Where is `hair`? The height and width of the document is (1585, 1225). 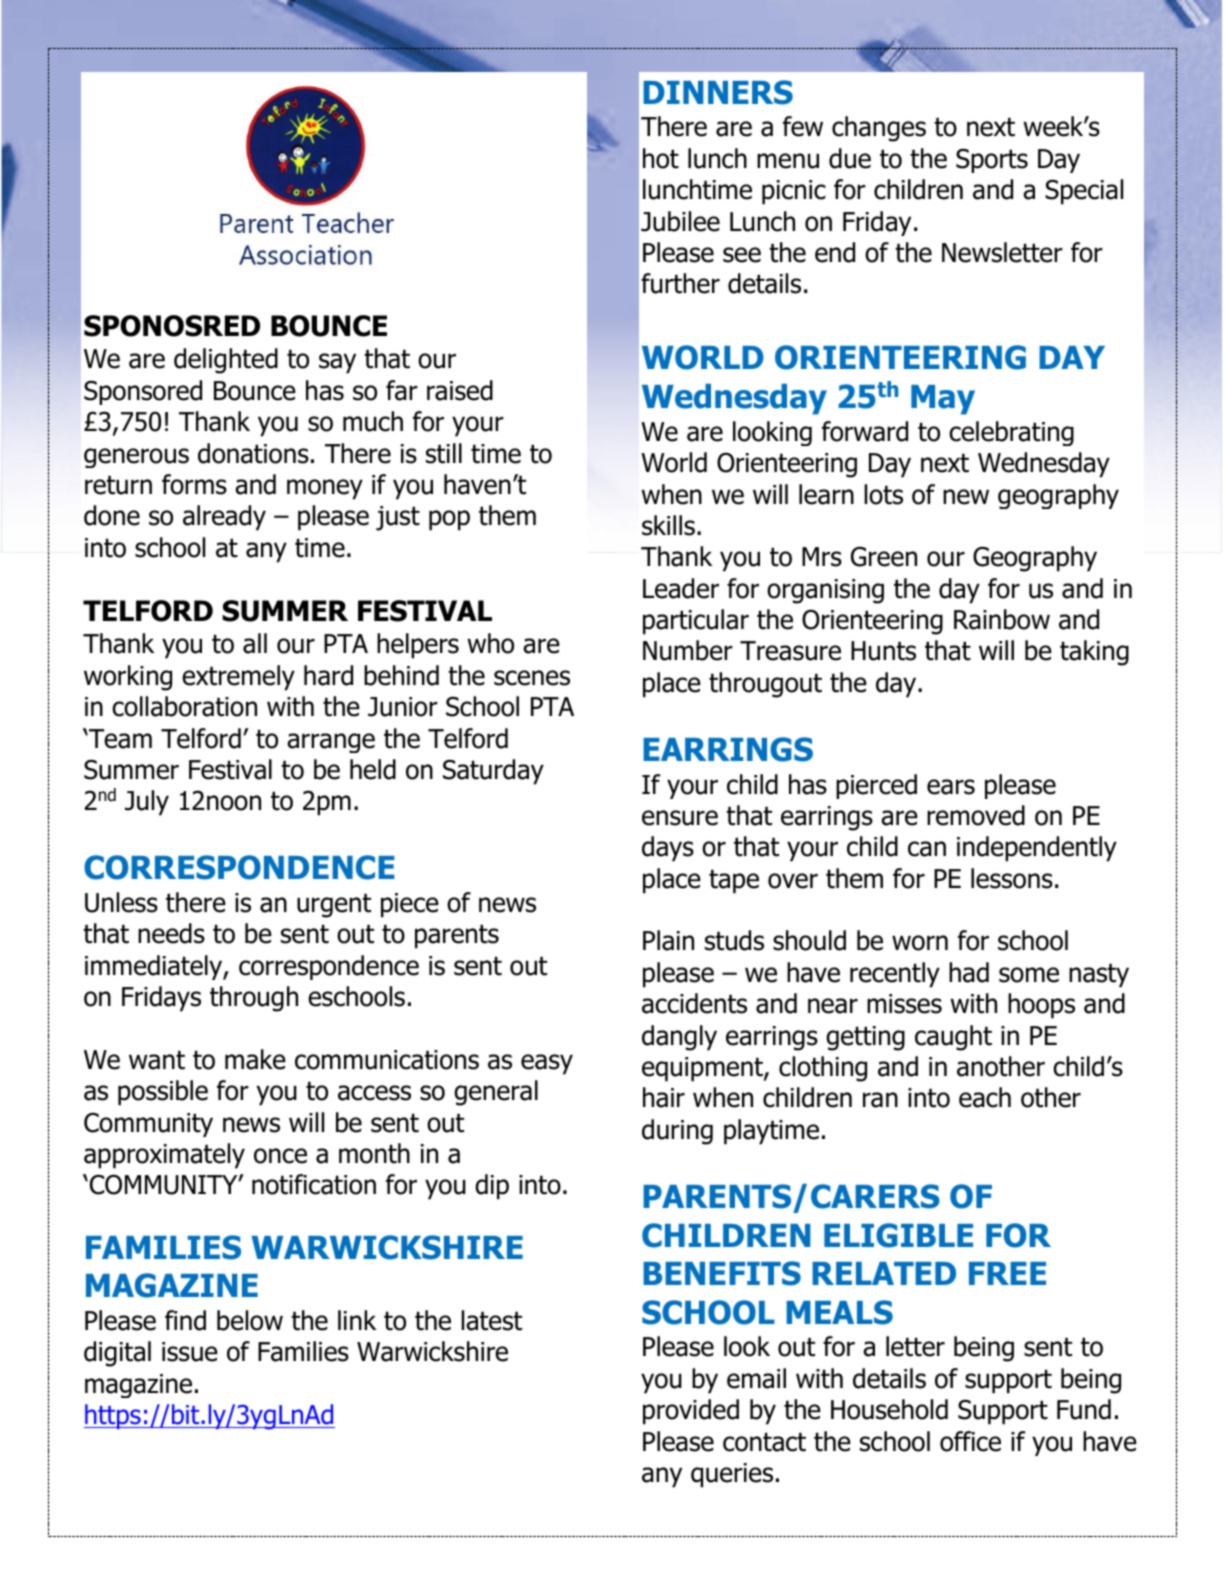
hair is located at coordinates (664, 1097).
